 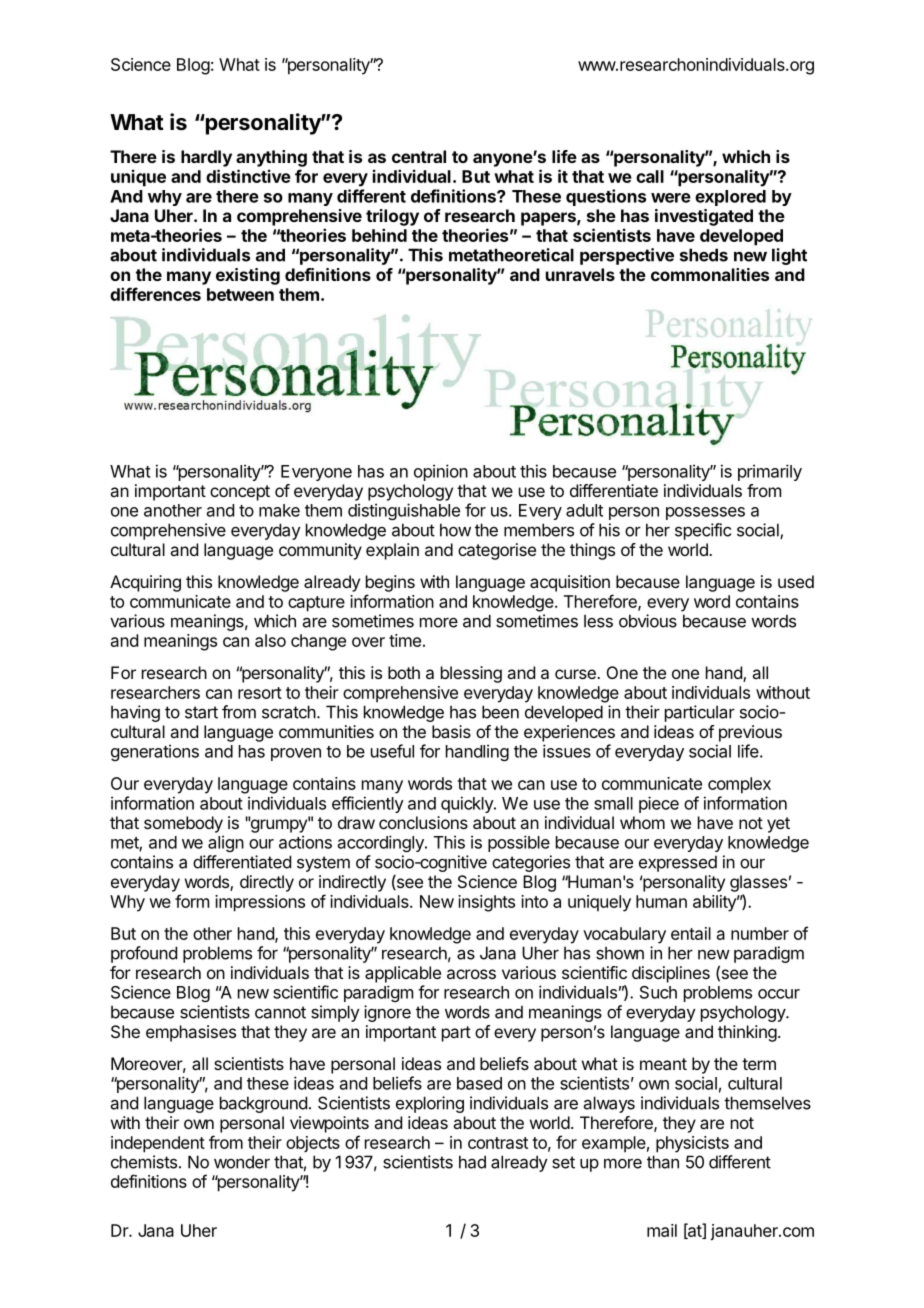 What do you see at coordinates (242, 1162) in the screenshot?
I see `wonder` at bounding box center [242, 1162].
